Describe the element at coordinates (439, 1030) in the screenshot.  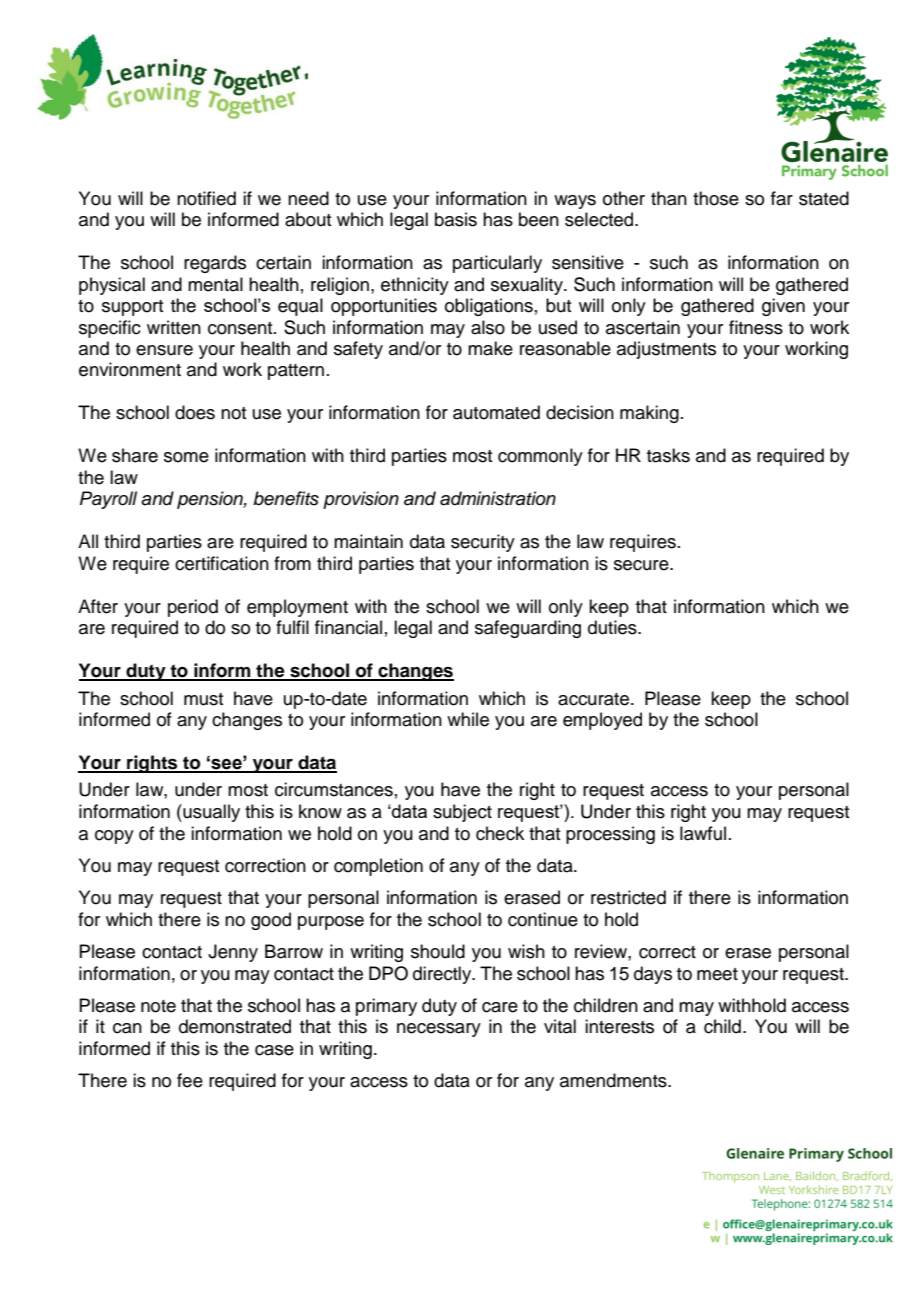
I see `necessary` at that location.
